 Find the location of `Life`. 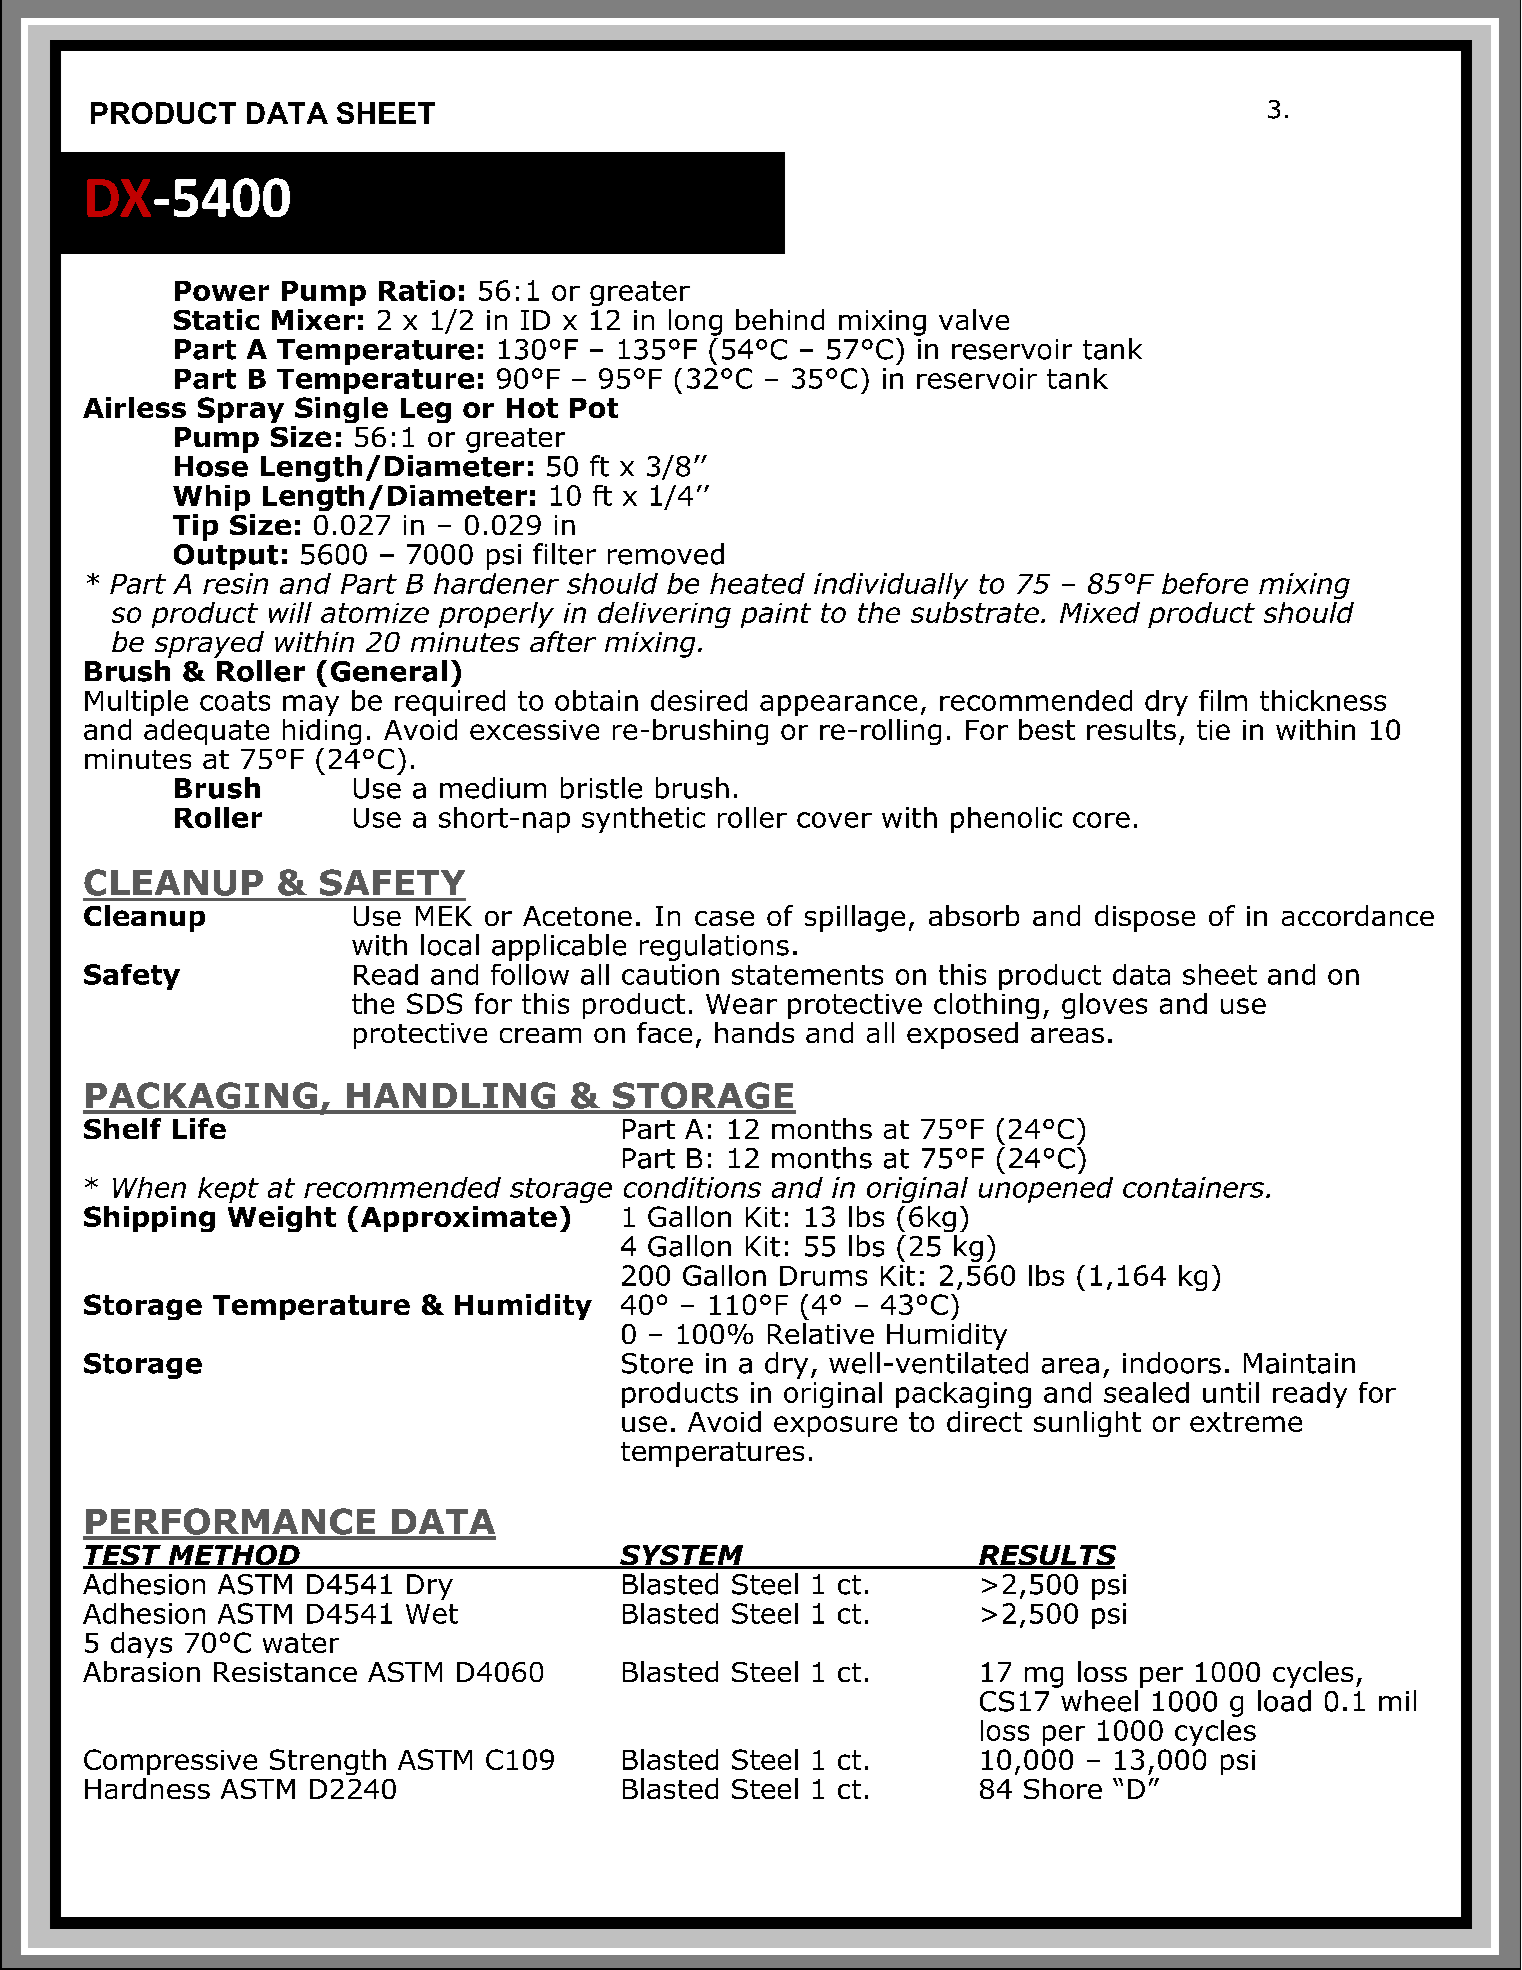

Life is located at coordinates (199, 1128).
